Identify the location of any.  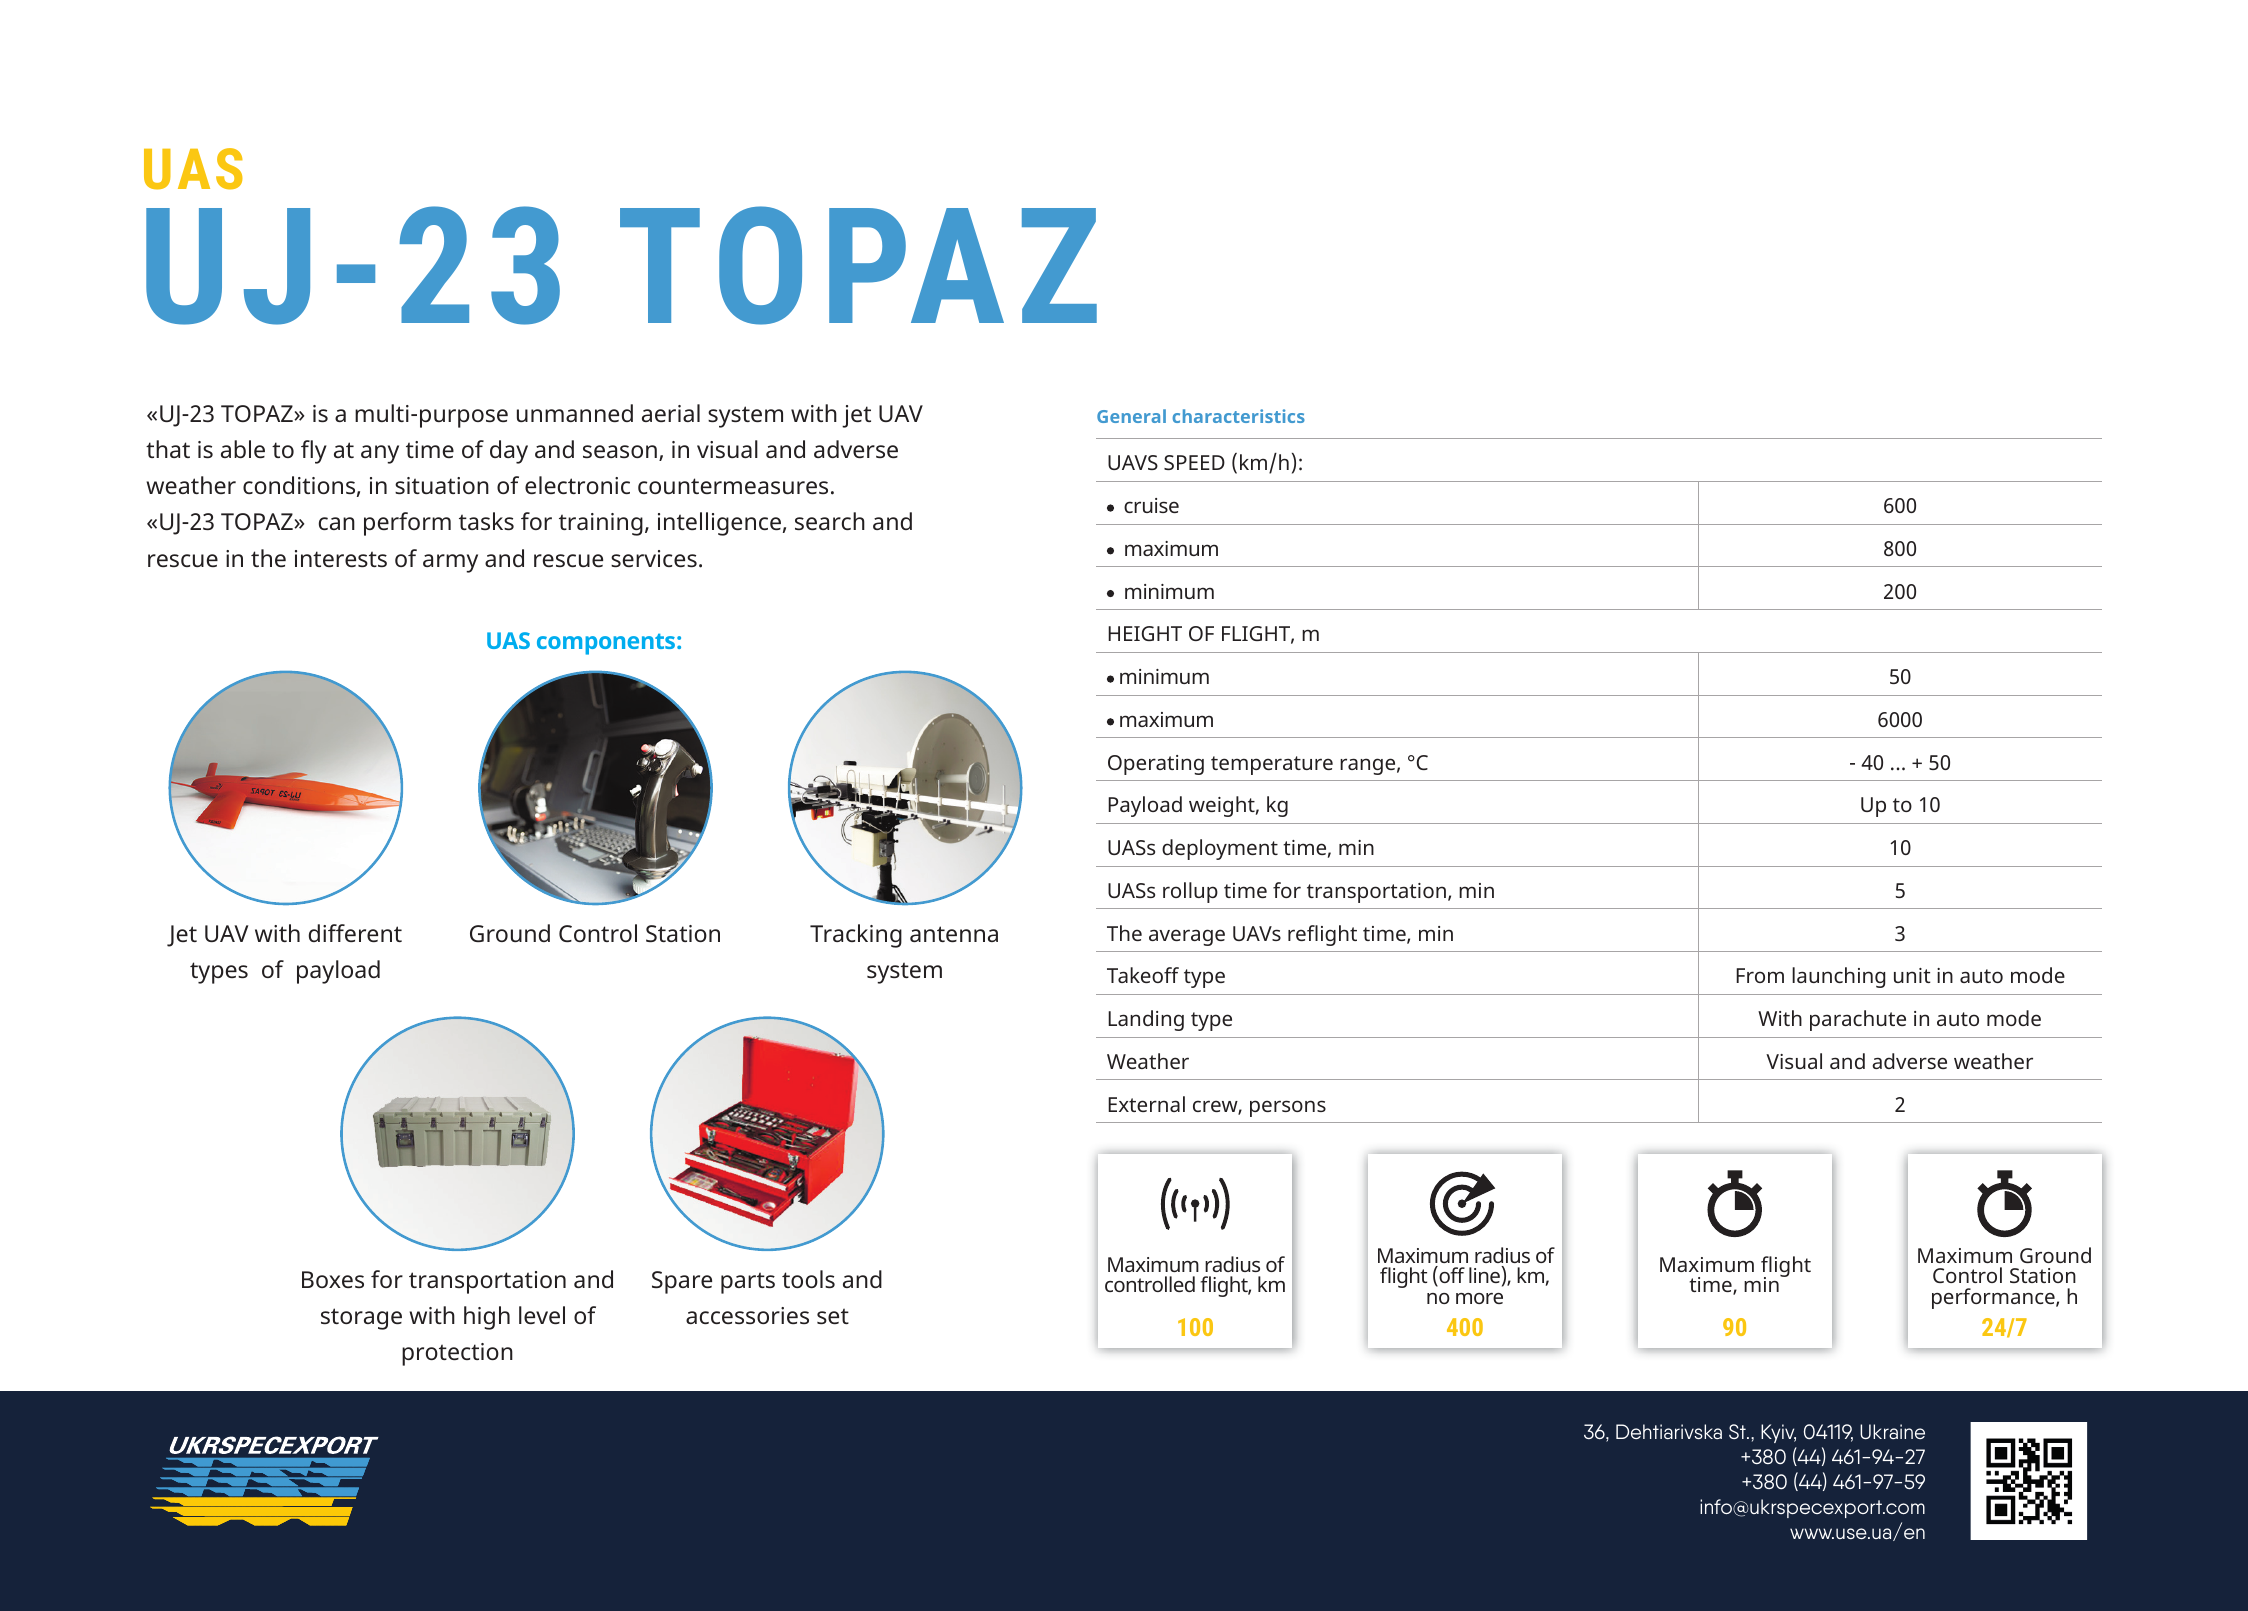
(380, 454).
